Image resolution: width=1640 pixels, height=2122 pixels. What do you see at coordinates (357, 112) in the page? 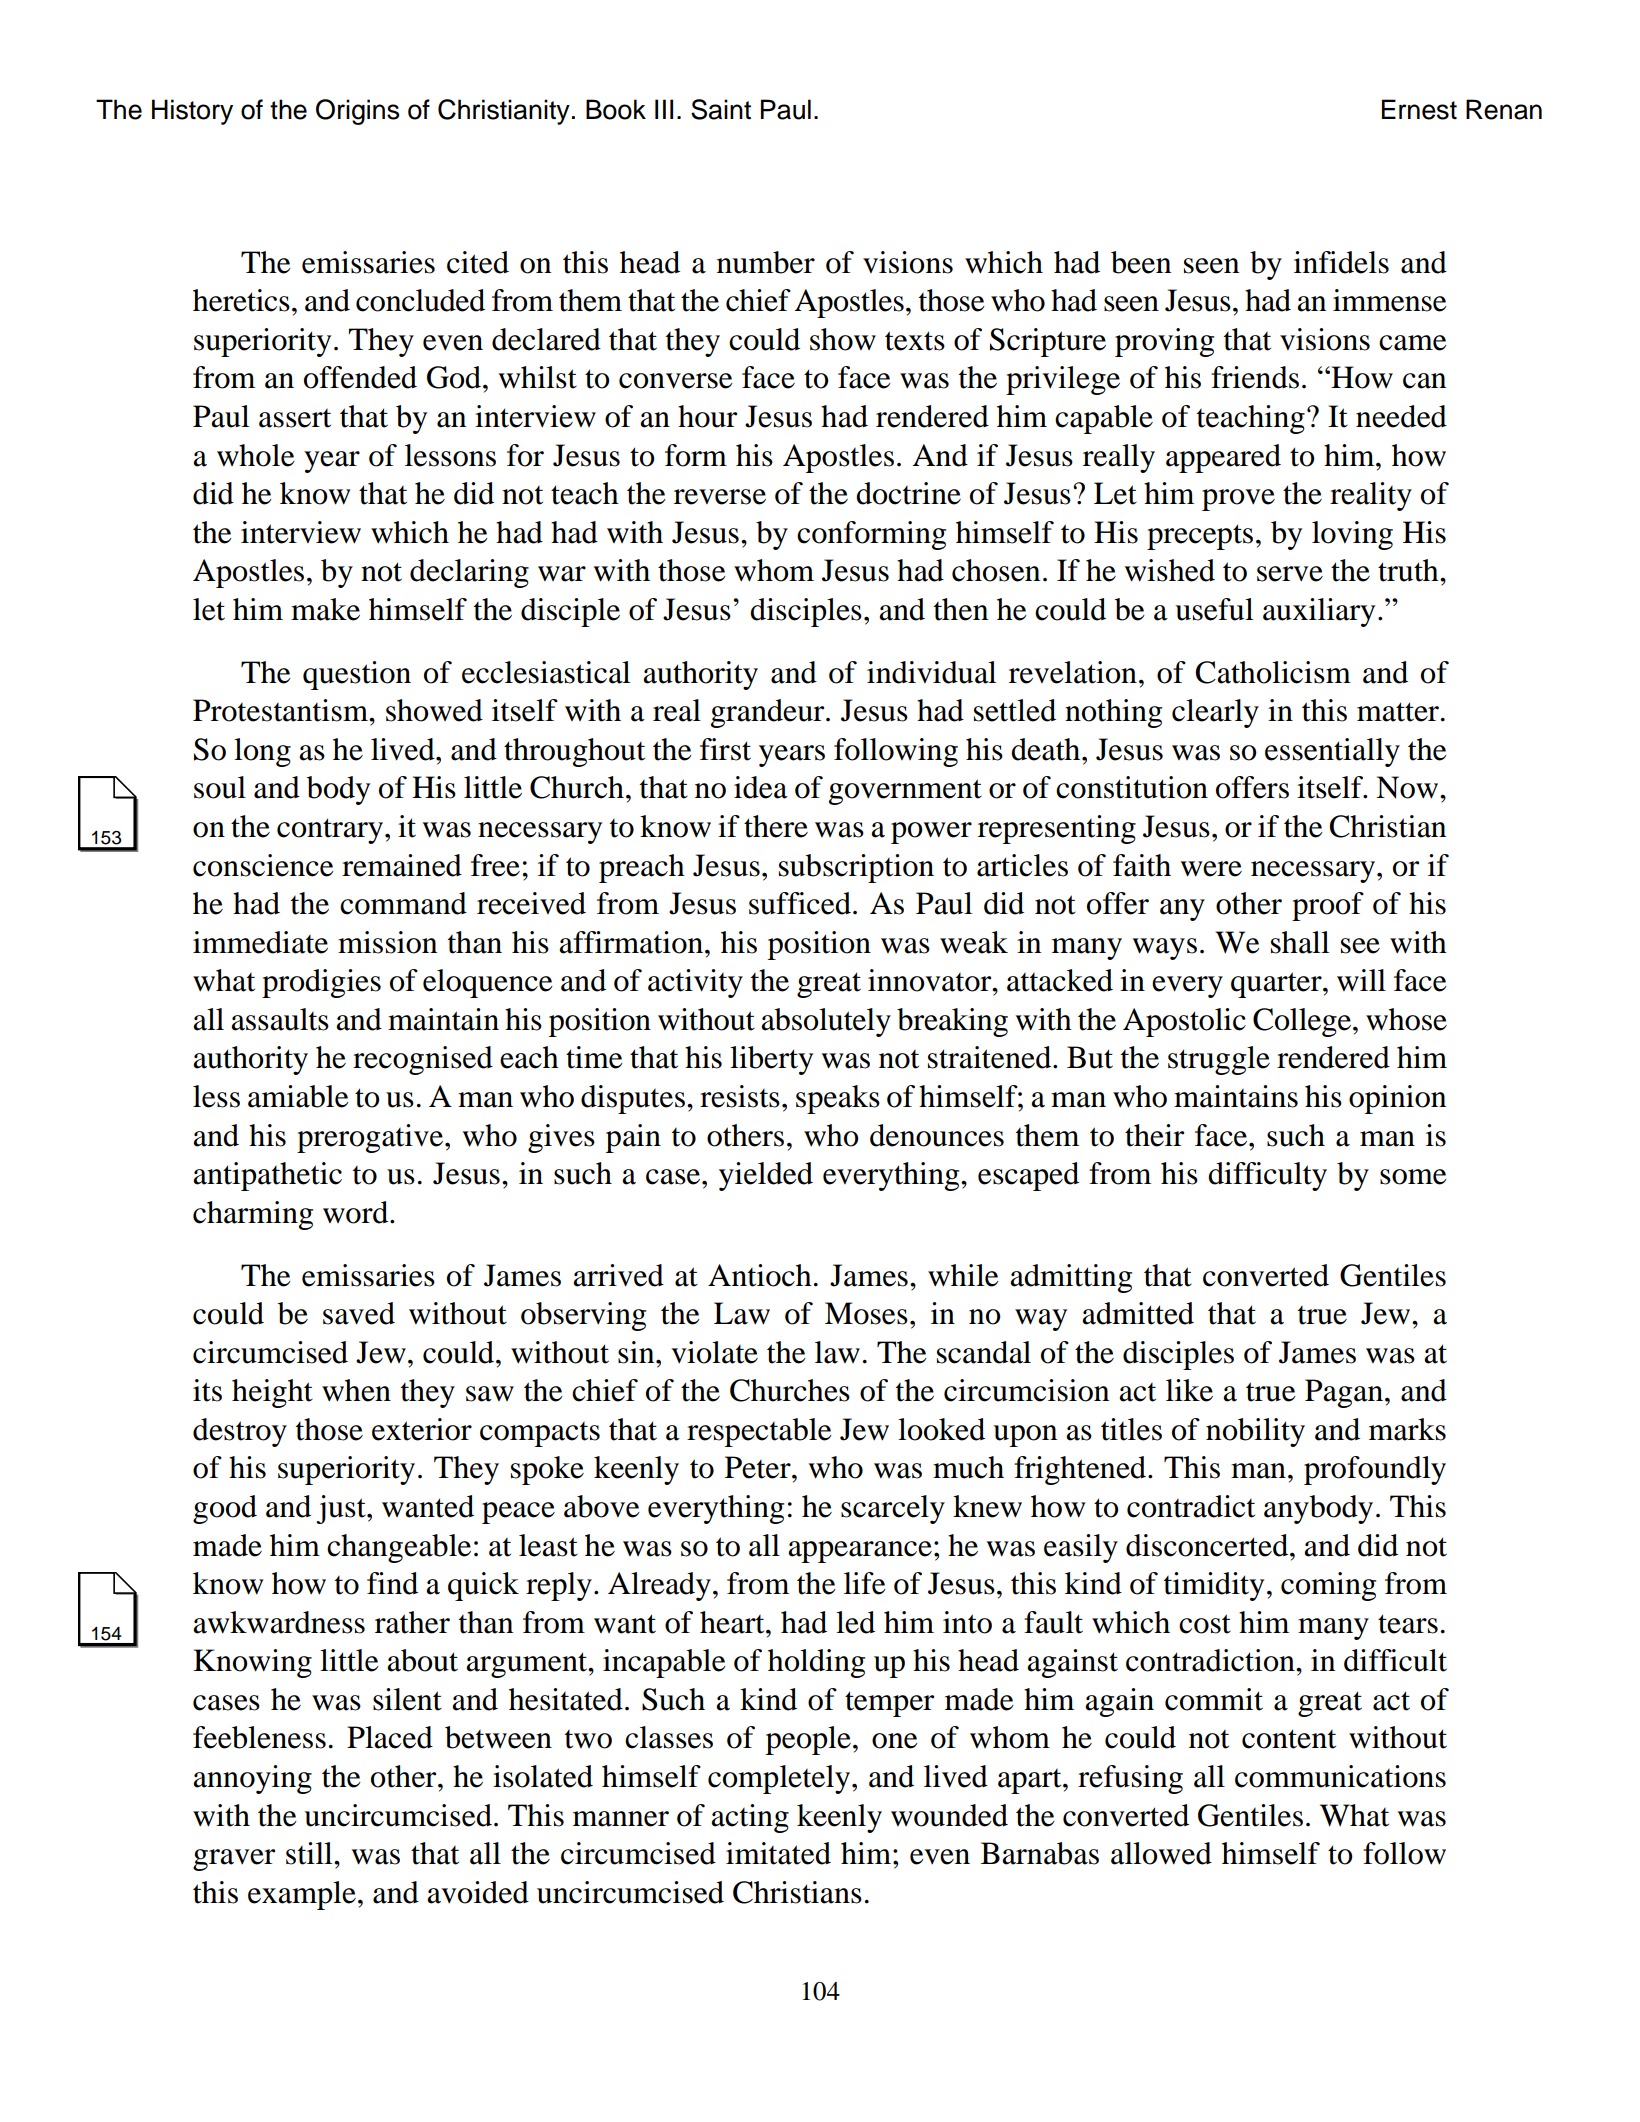
I see `Origins` at bounding box center [357, 112].
